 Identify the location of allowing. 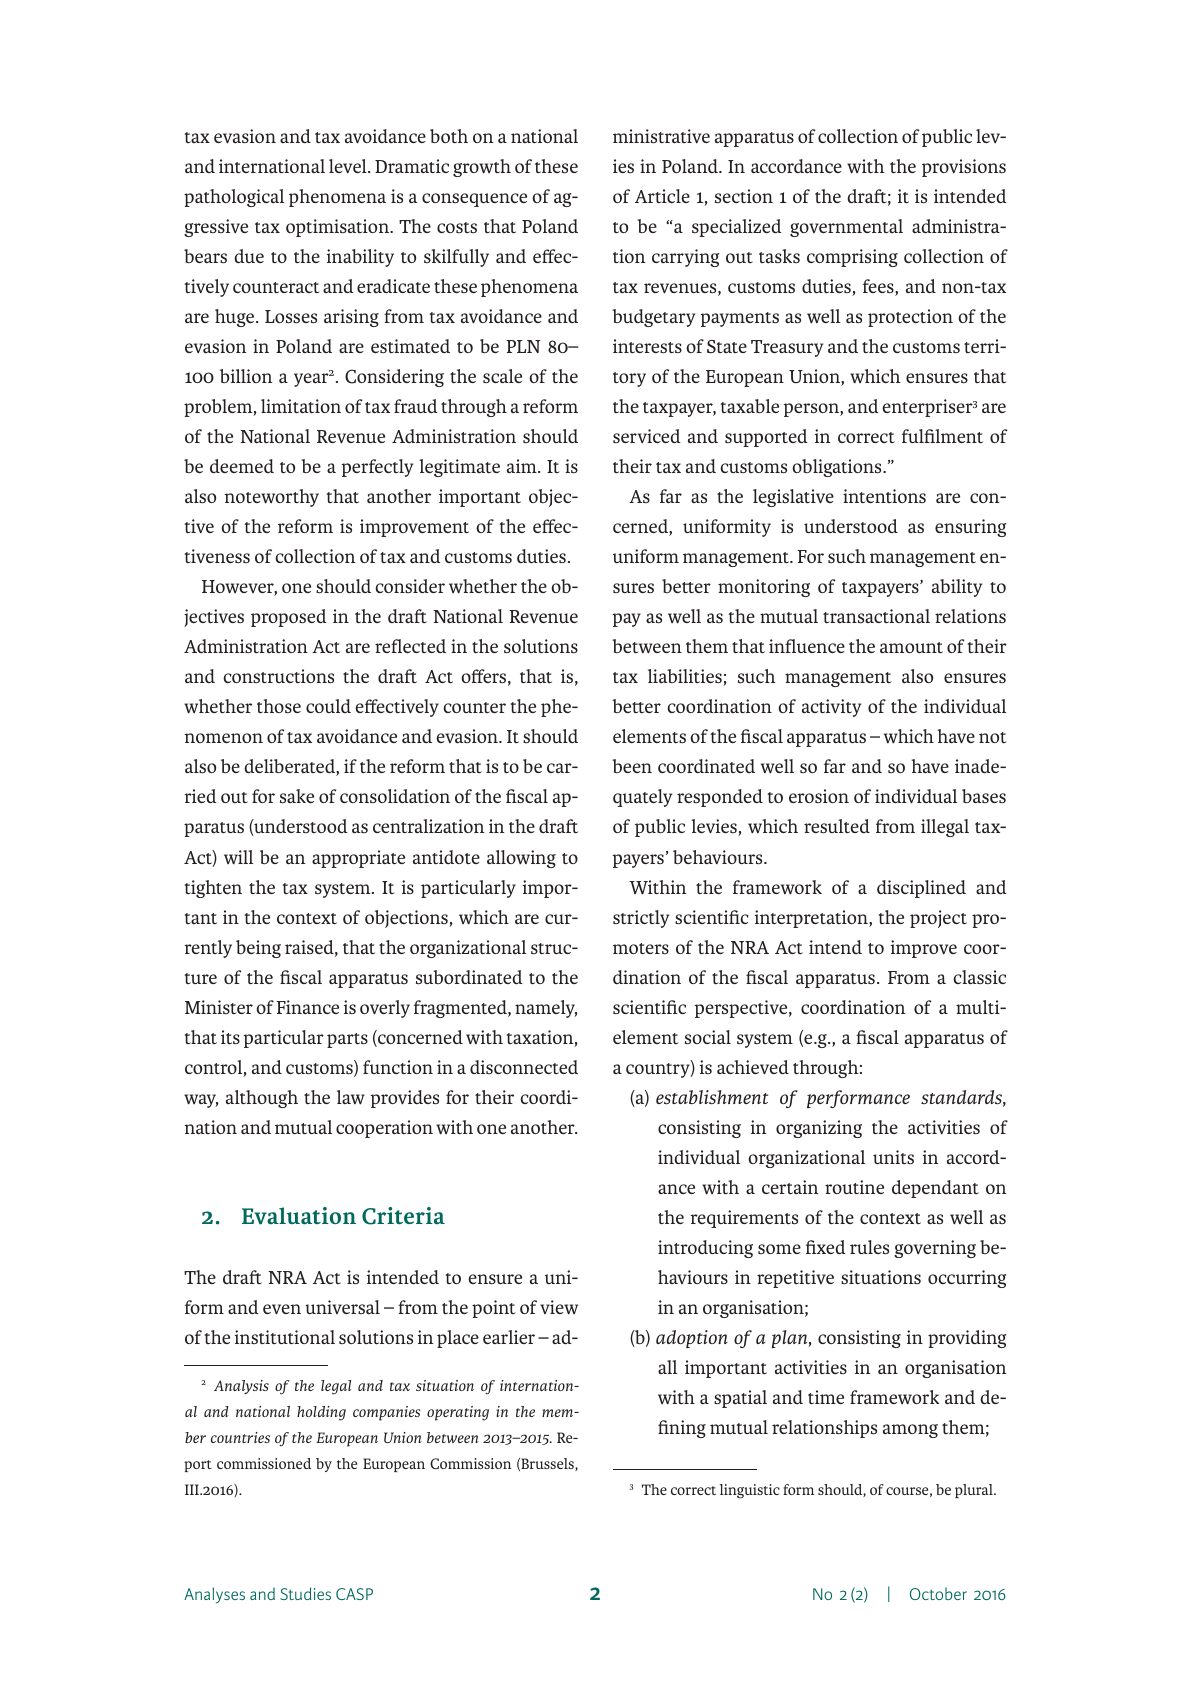
(521, 859).
